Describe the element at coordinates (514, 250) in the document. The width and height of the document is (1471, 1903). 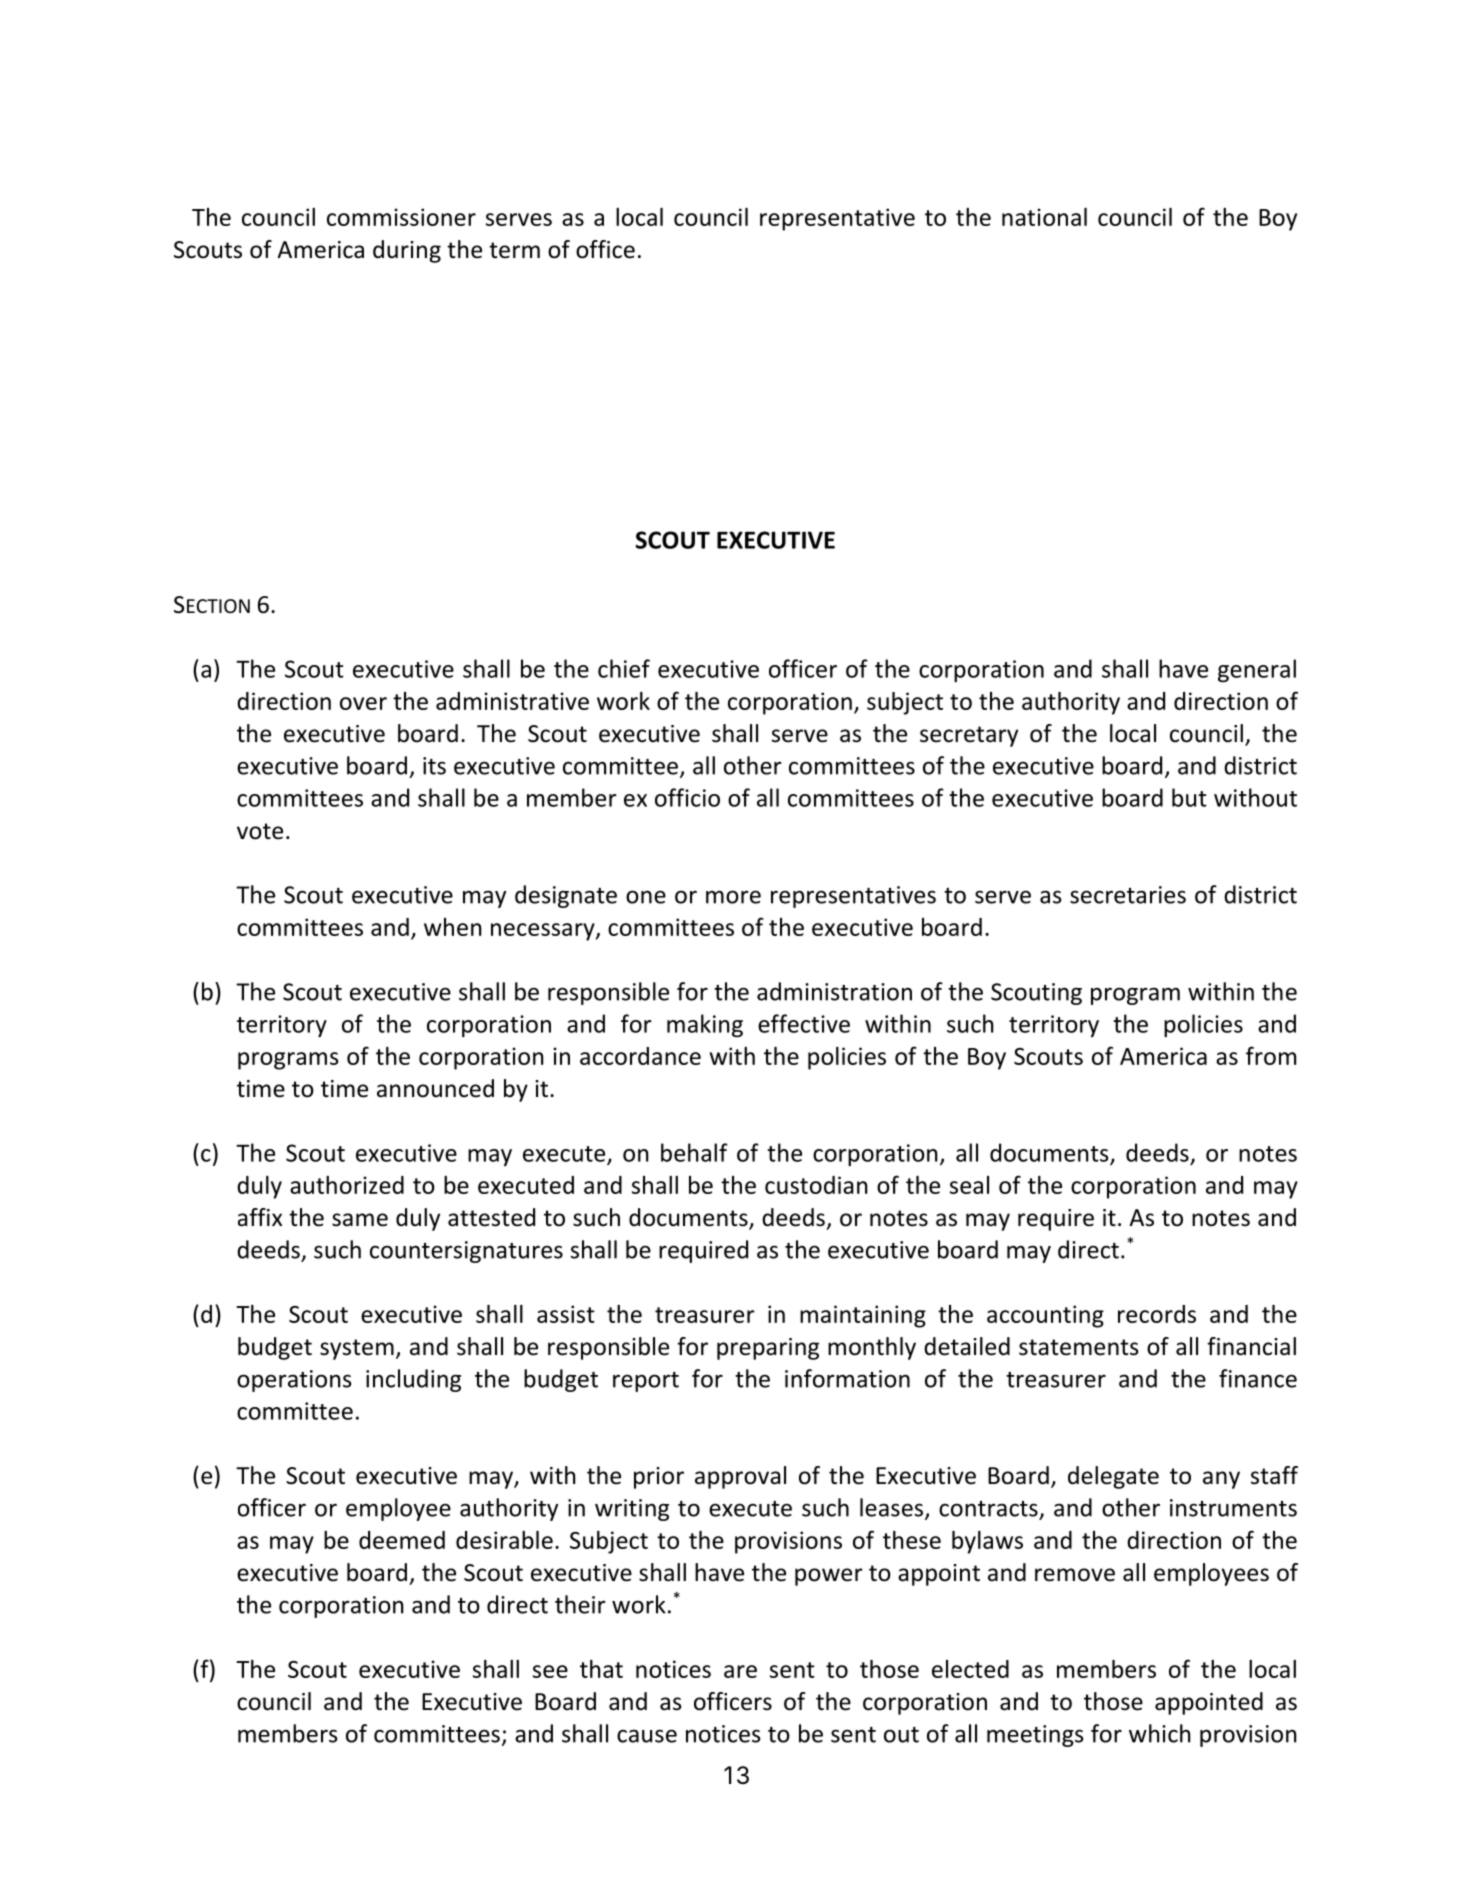
I see `term` at that location.
